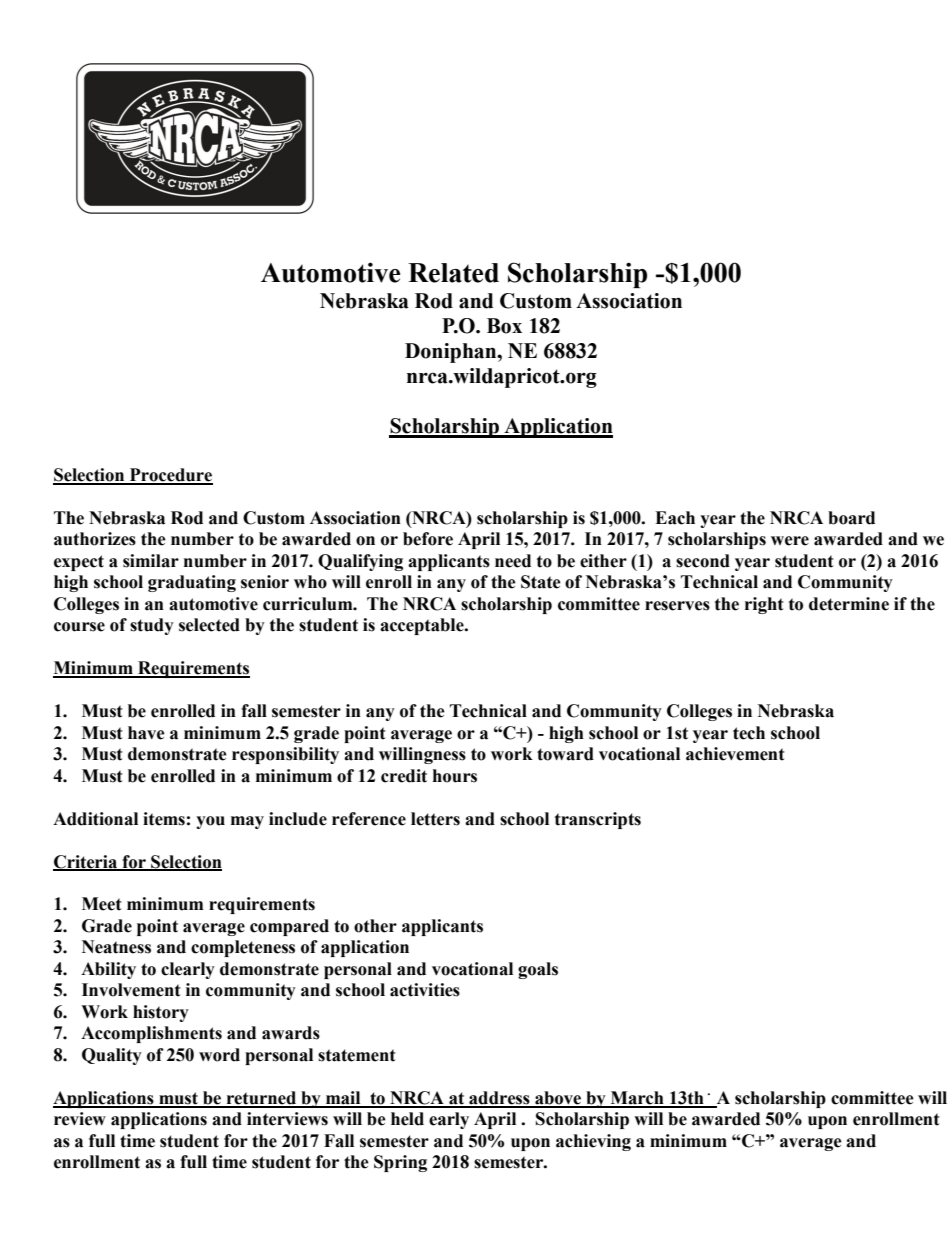 The height and width of the screenshot is (1233, 952). Describe the element at coordinates (790, 541) in the screenshot. I see `were` at that location.
